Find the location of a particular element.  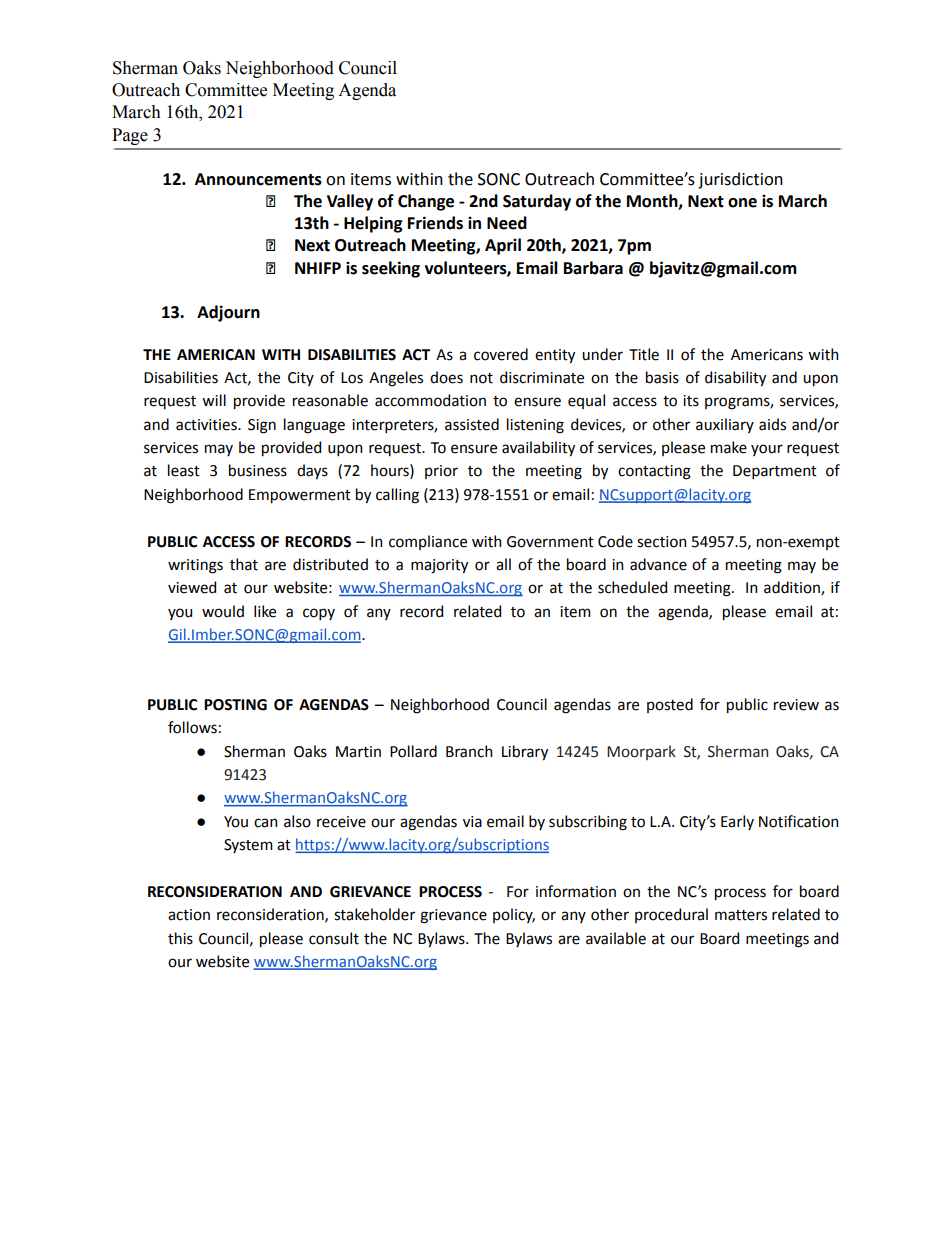

auxiliary is located at coordinates (725, 425).
